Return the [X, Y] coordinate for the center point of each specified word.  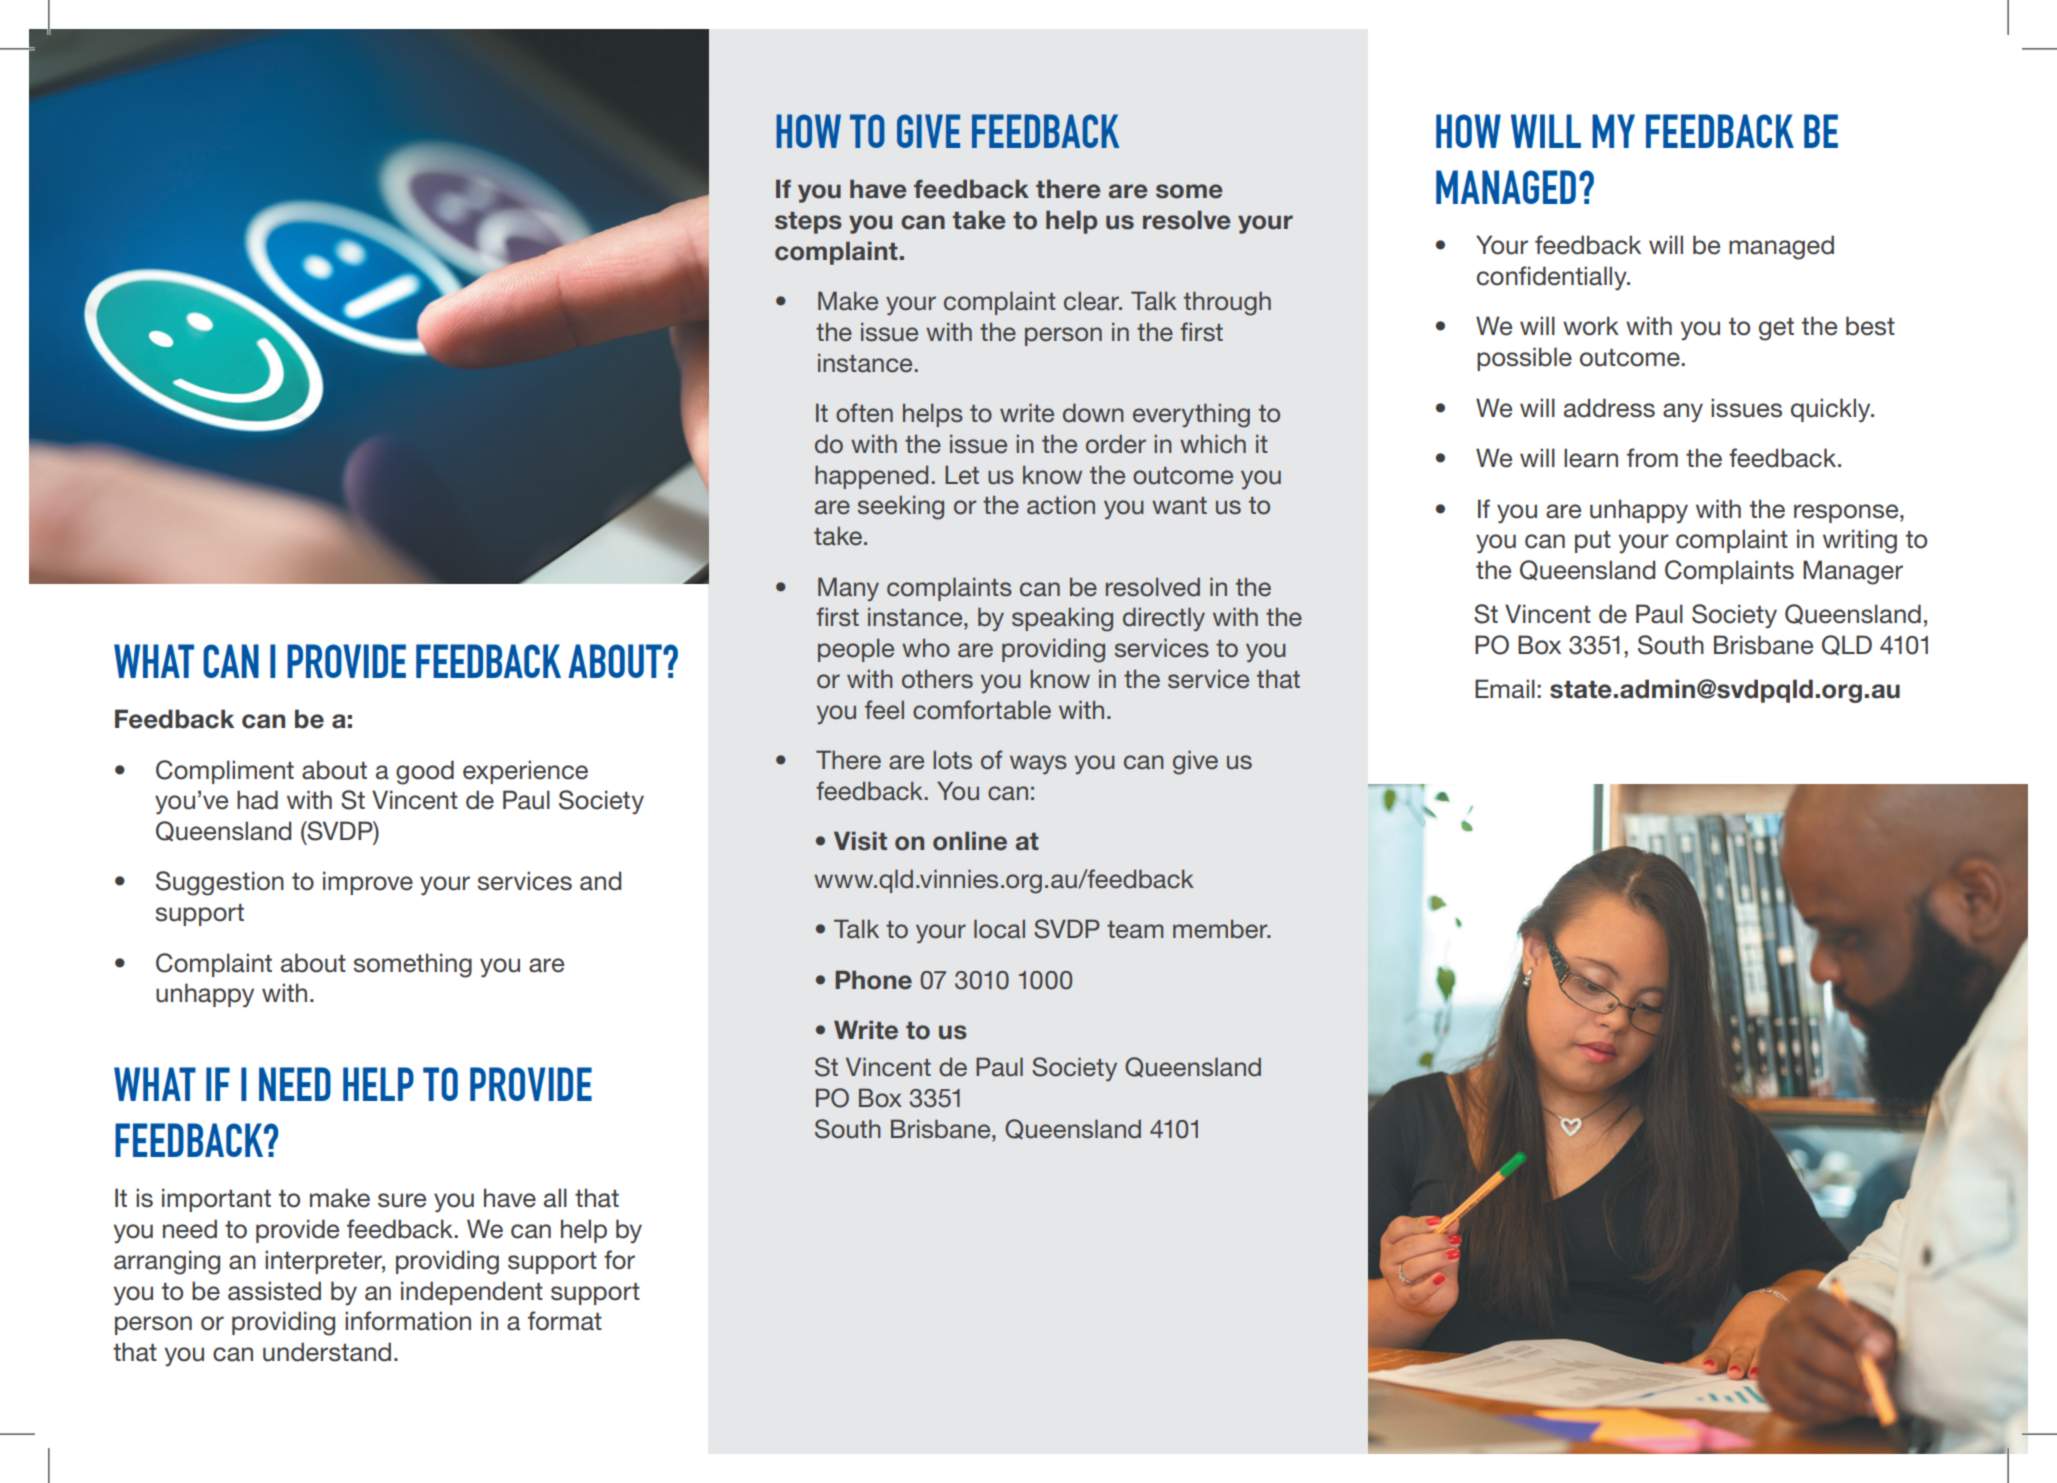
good [425, 772]
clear [1092, 301]
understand [327, 1352]
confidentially [1553, 278]
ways [1038, 764]
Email [1505, 689]
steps [808, 223]
